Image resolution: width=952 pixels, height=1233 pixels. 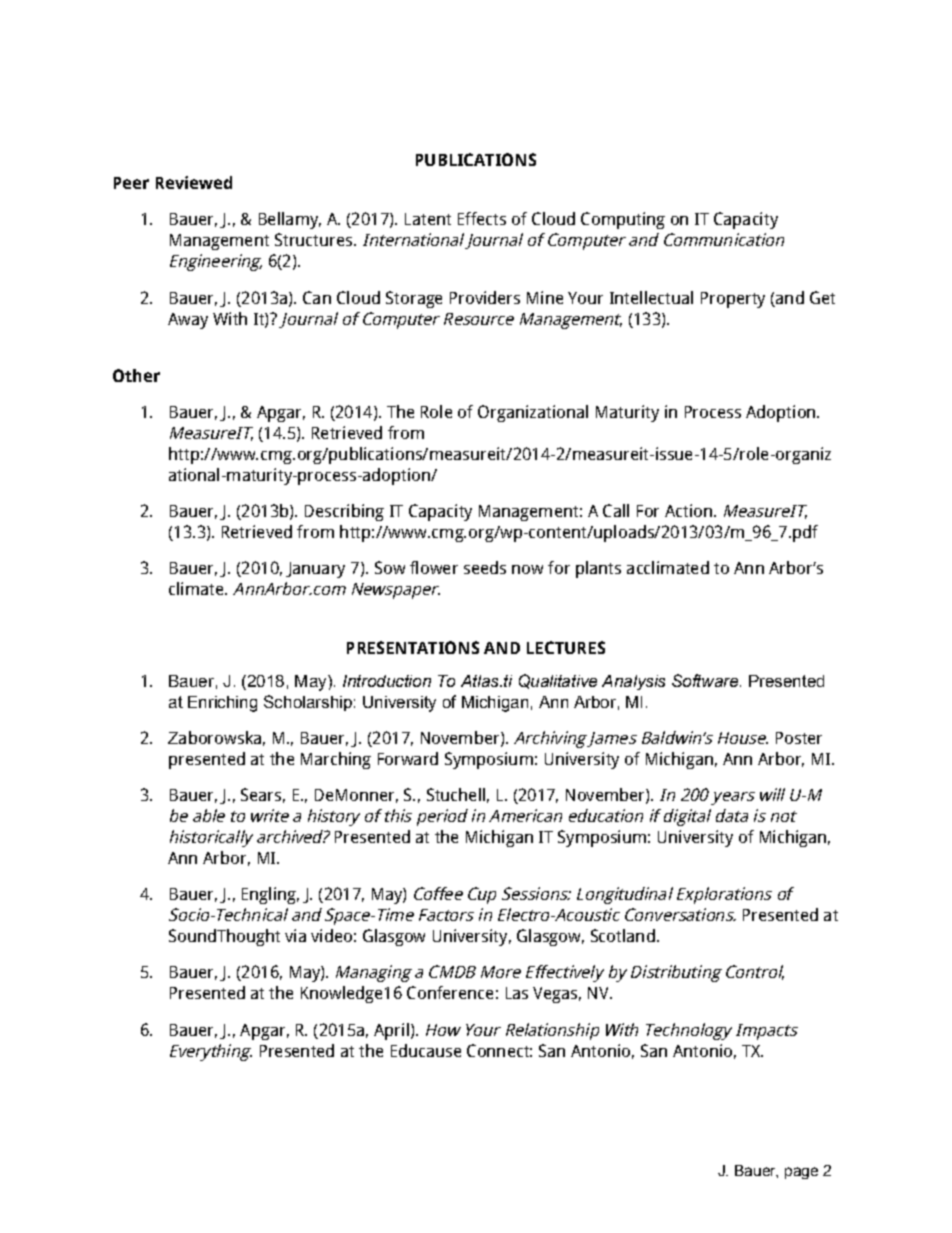 What do you see at coordinates (194, 182) in the page?
I see `Reviewed` at bounding box center [194, 182].
